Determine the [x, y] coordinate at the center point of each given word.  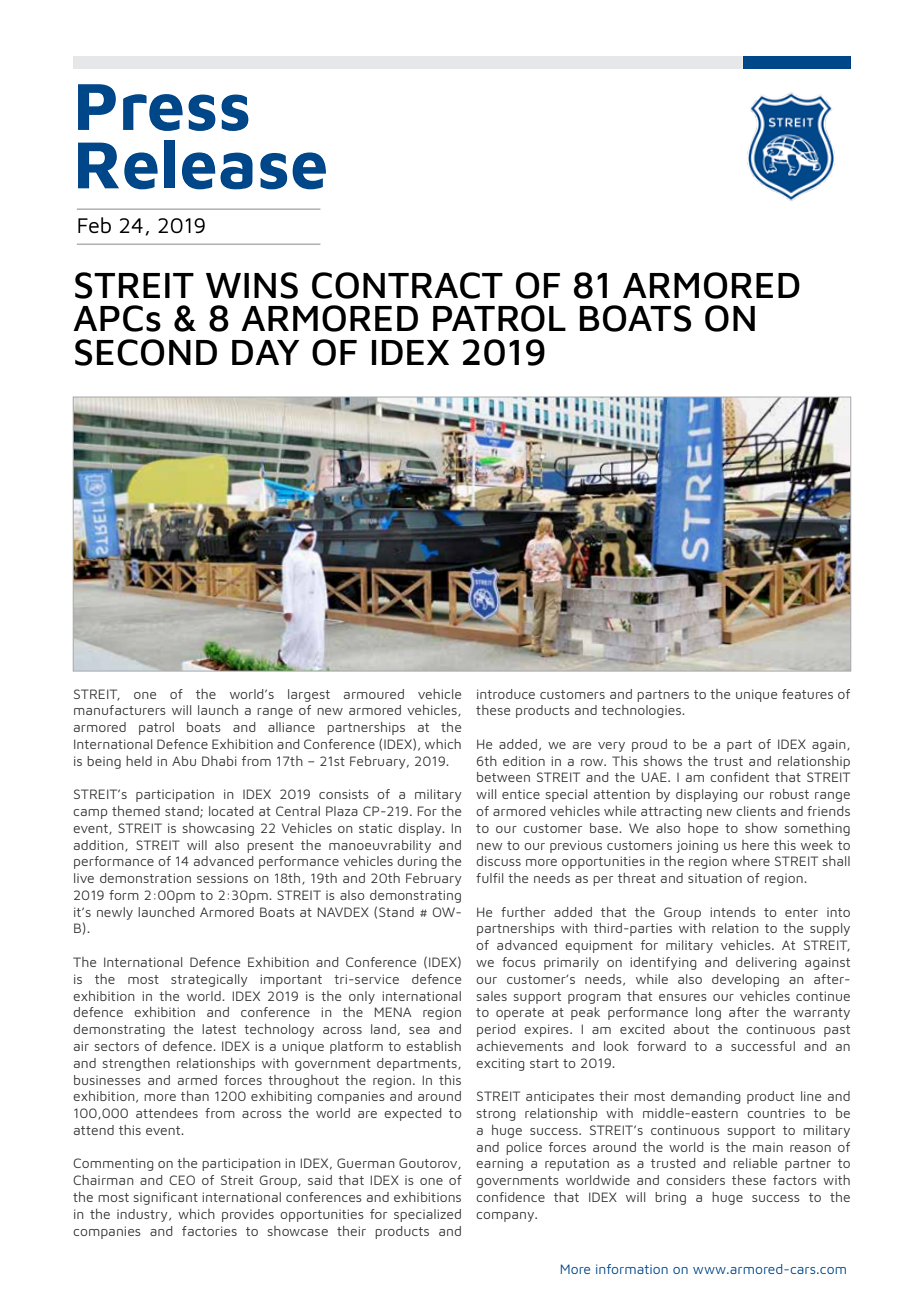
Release [202, 165]
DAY [266, 352]
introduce [506, 694]
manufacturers [120, 710]
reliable [755, 1163]
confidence [510, 1197]
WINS [252, 285]
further [523, 912]
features [807, 694]
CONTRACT [407, 285]
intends [733, 912]
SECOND [146, 352]
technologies [643, 711]
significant [166, 1198]
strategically [209, 980]
